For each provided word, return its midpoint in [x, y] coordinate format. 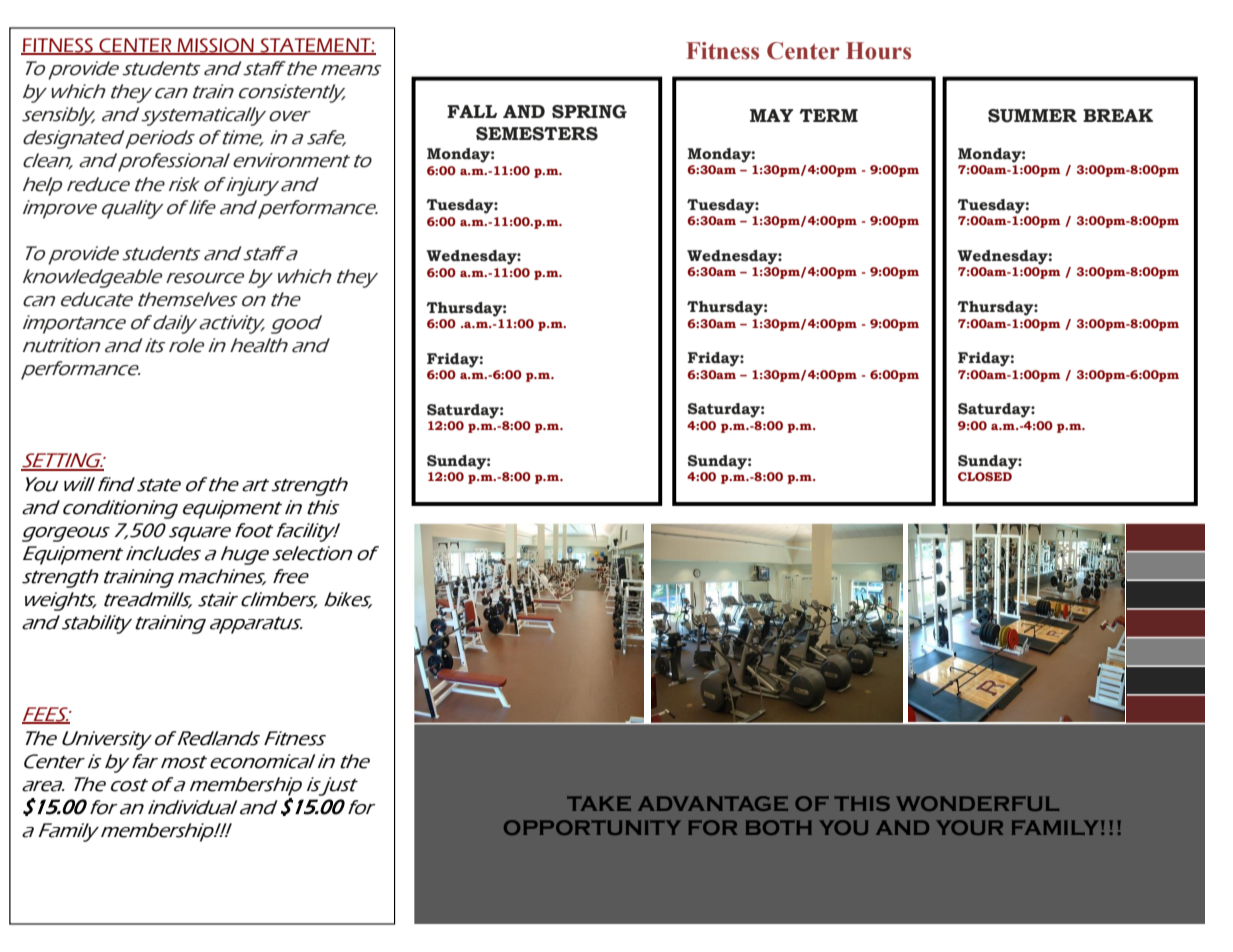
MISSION [215, 46]
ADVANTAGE [713, 803]
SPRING [589, 112]
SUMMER [1032, 116]
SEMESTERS [537, 134]
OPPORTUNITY [592, 827]
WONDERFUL [977, 803]
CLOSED [985, 476]
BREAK [1118, 115]
